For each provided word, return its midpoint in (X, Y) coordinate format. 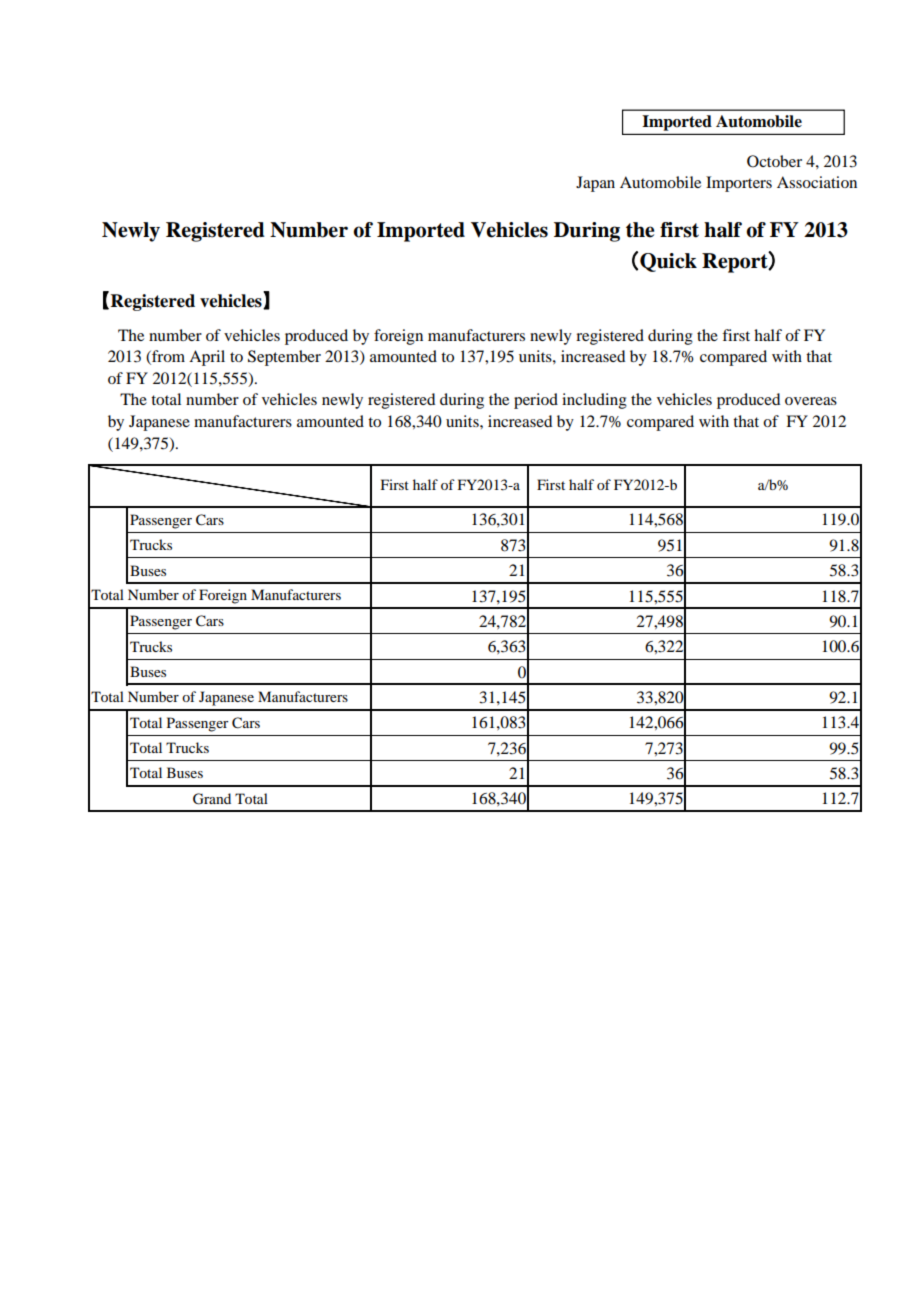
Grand (212, 799)
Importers (739, 184)
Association (817, 182)
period (536, 401)
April (207, 358)
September (284, 358)
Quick (668, 262)
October (774, 161)
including (594, 401)
